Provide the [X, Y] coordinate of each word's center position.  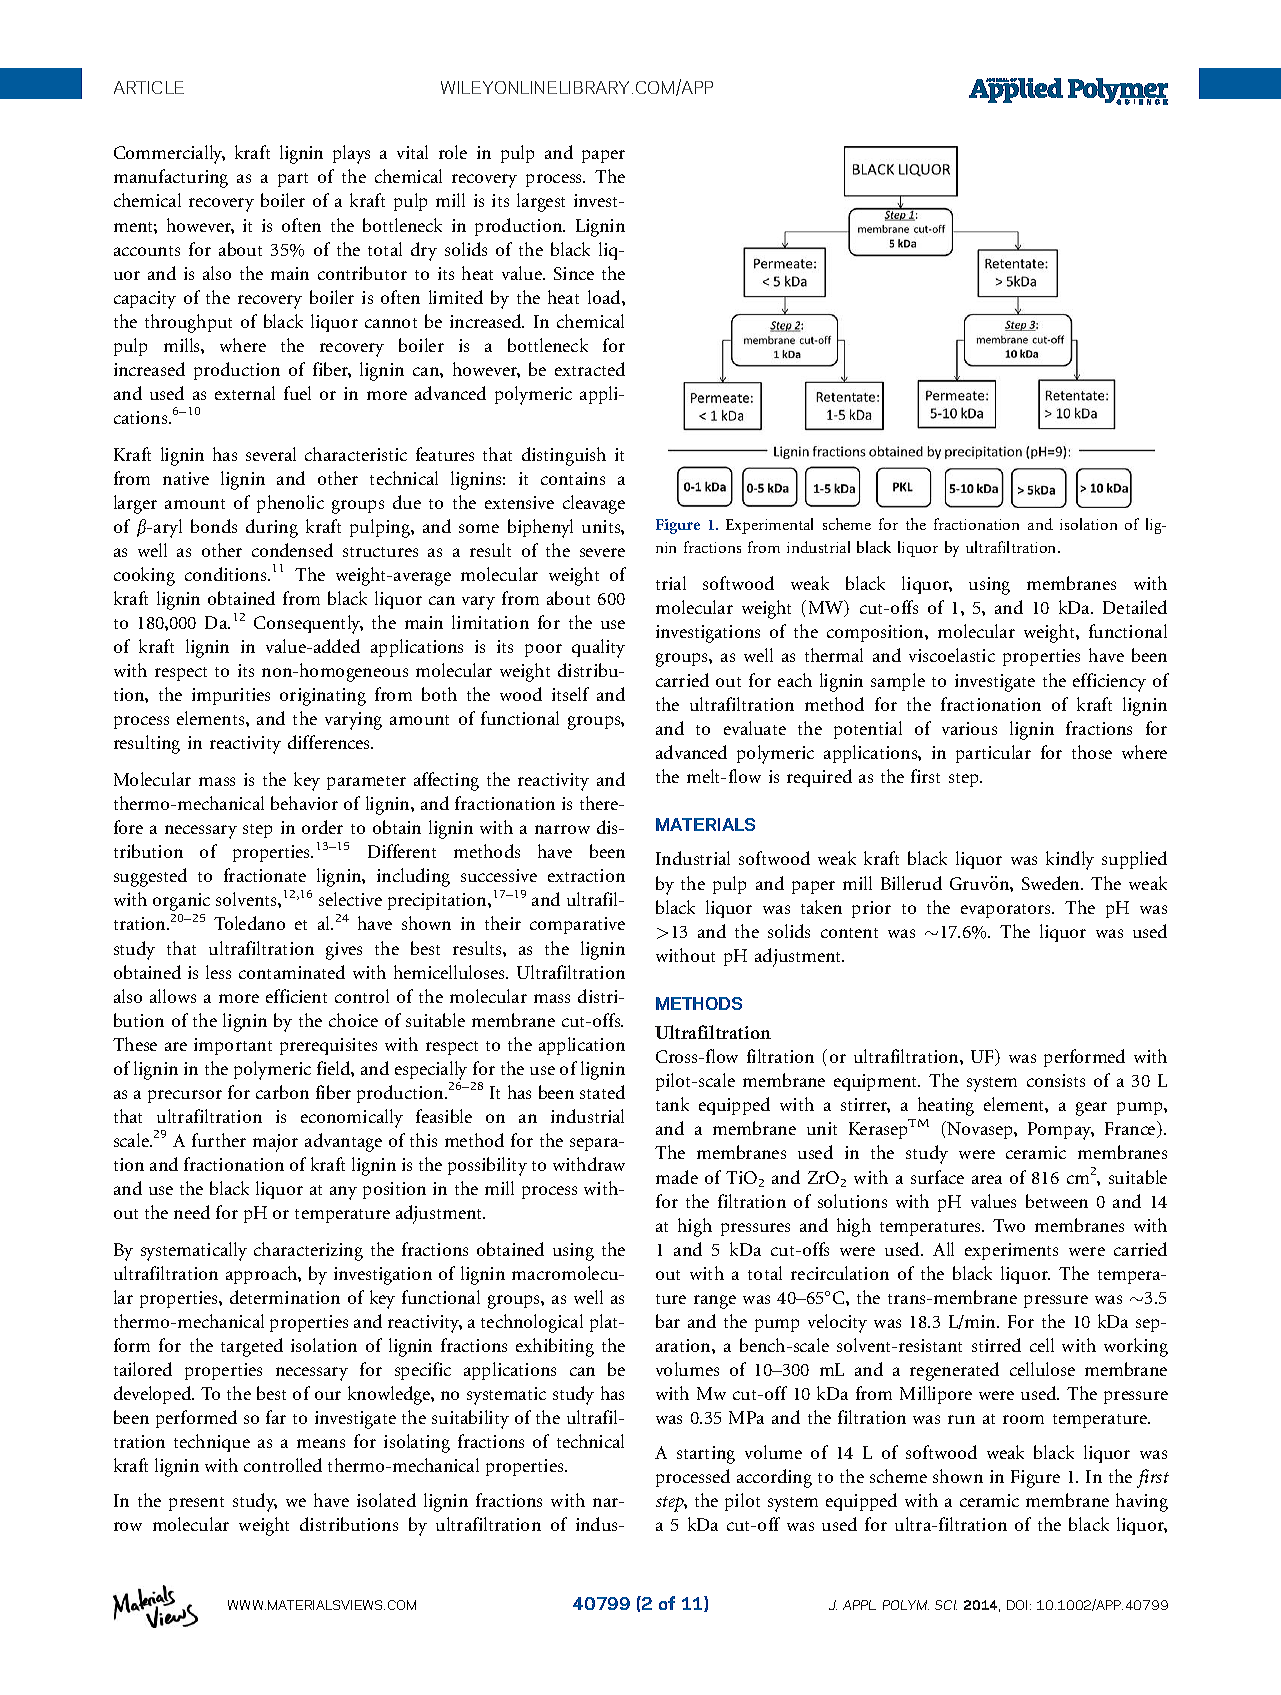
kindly [1070, 860]
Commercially [169, 154]
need [192, 1212]
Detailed [1135, 607]
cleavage [594, 504]
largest [541, 202]
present [196, 1504]
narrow [562, 829]
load [605, 297]
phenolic [290, 504]
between [1057, 1201]
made [677, 1177]
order [322, 827]
